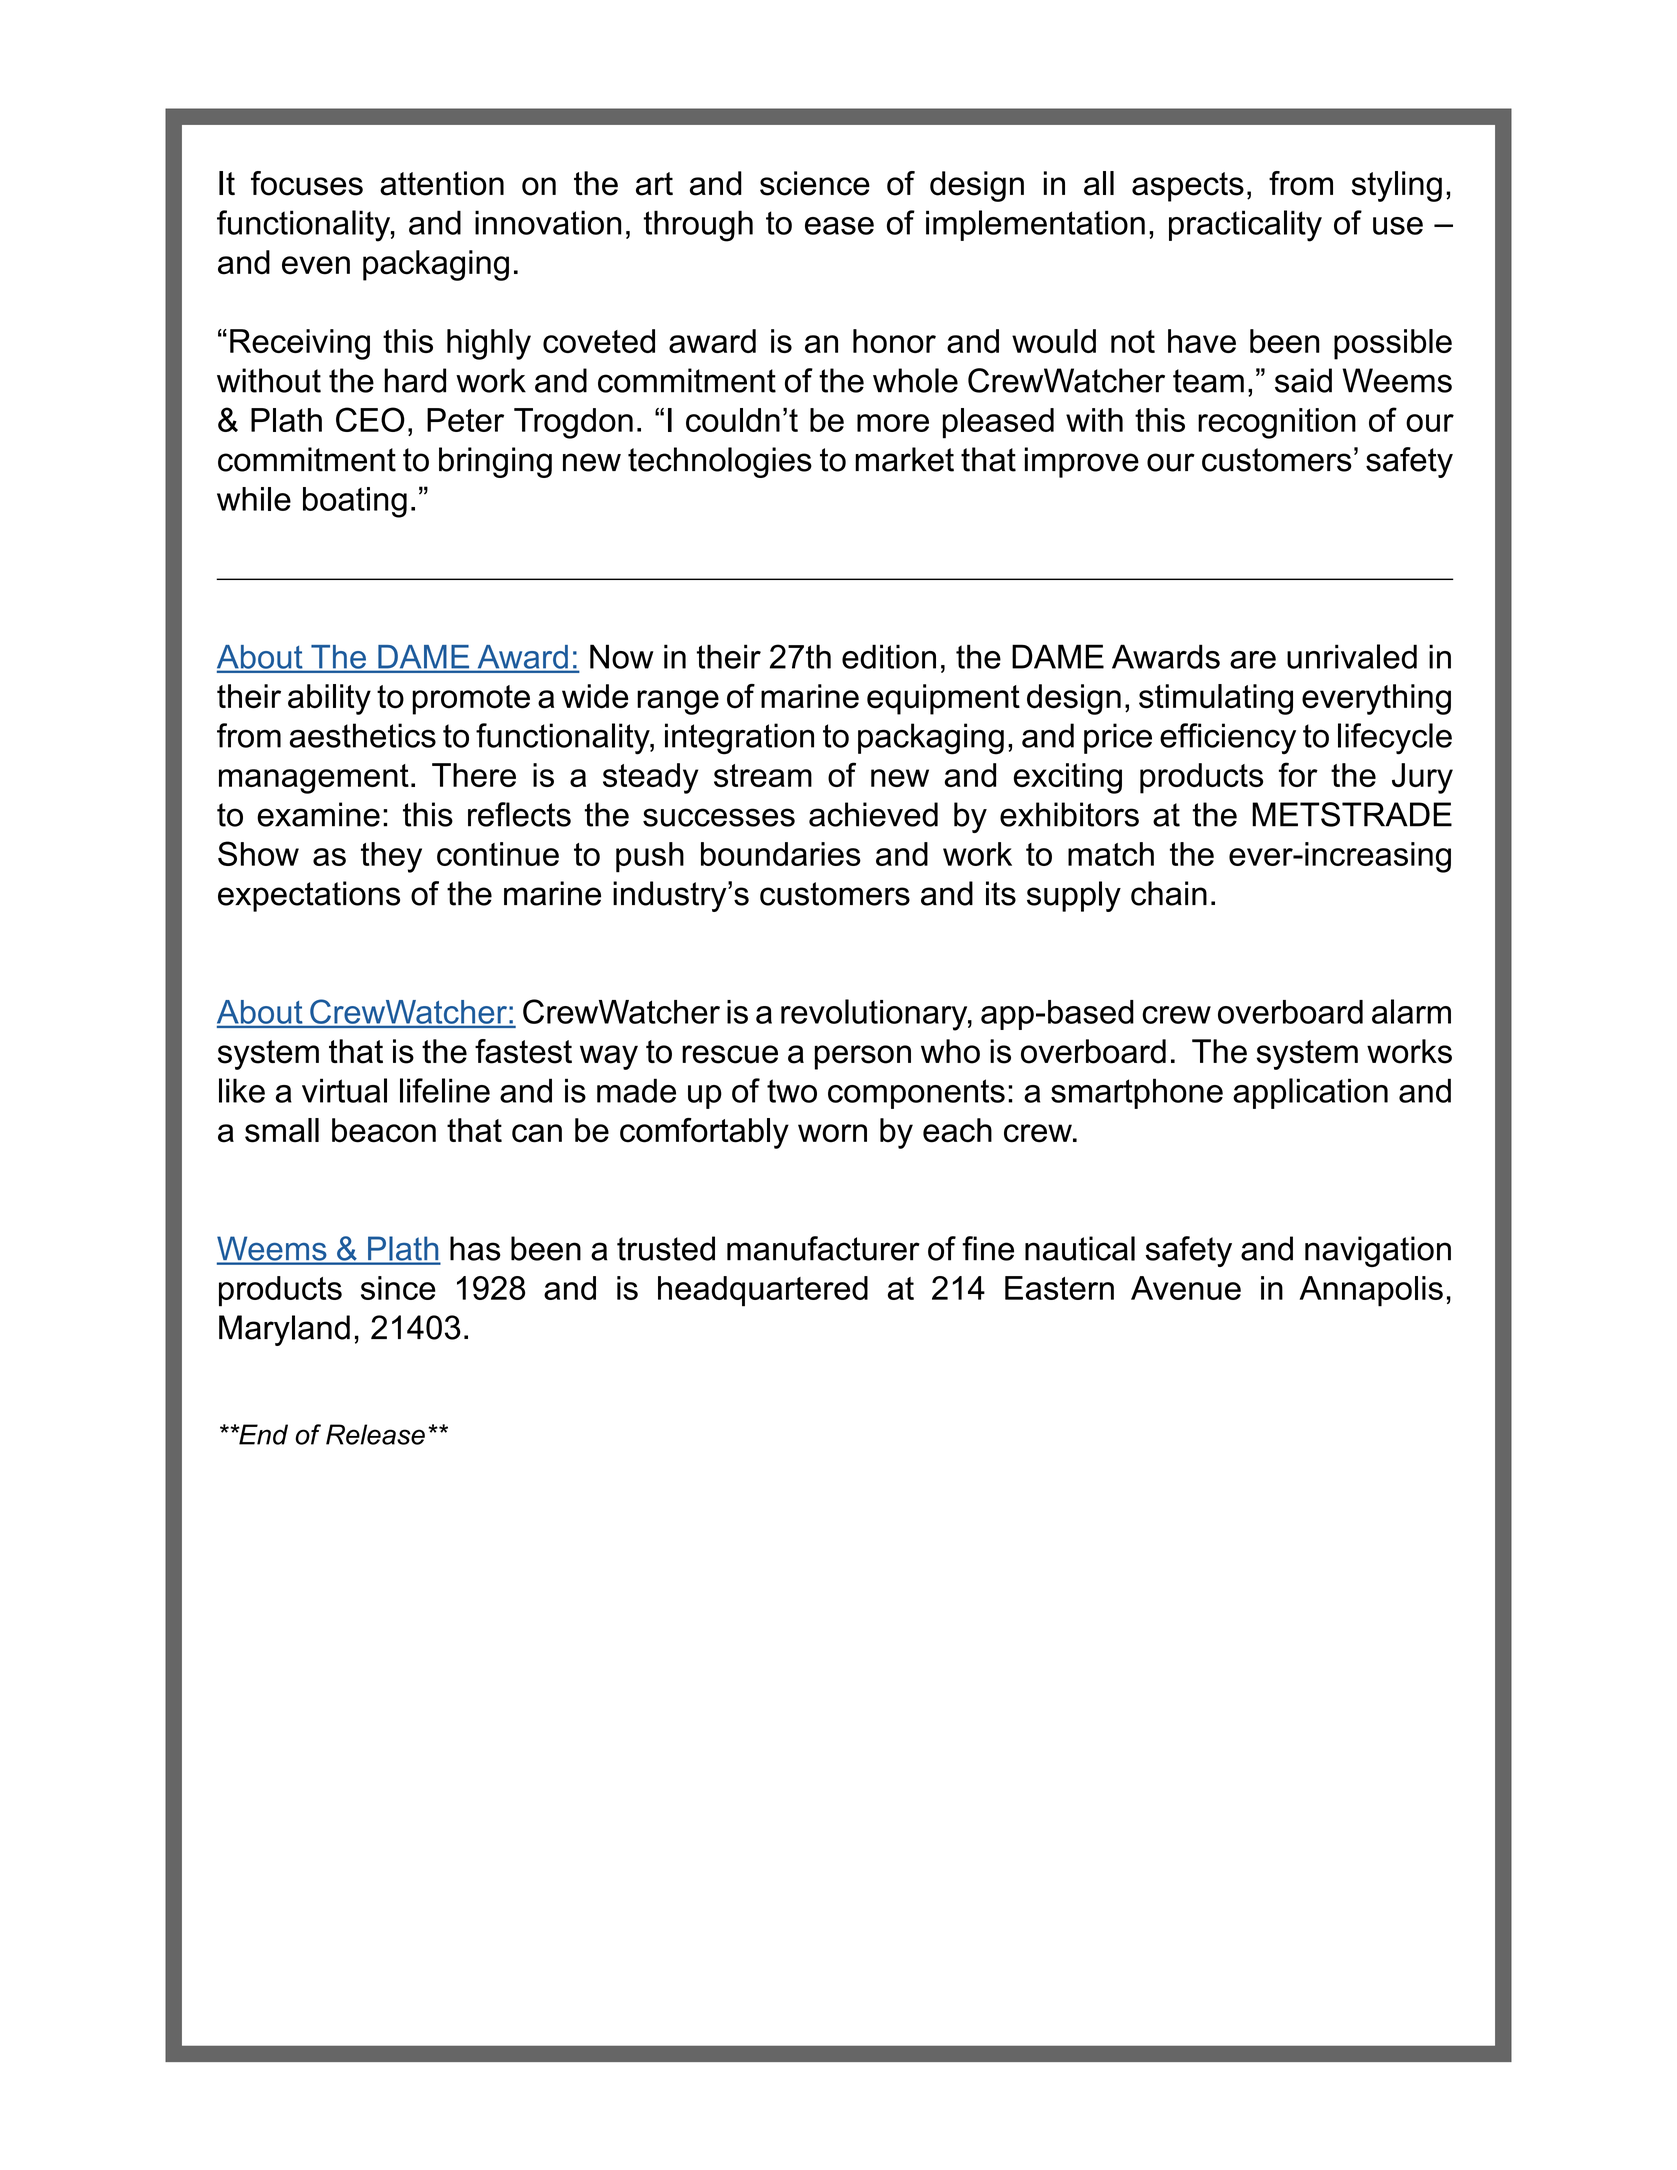 Image resolution: width=1677 pixels, height=2170 pixels. I want to click on aesthetics, so click(363, 735).
